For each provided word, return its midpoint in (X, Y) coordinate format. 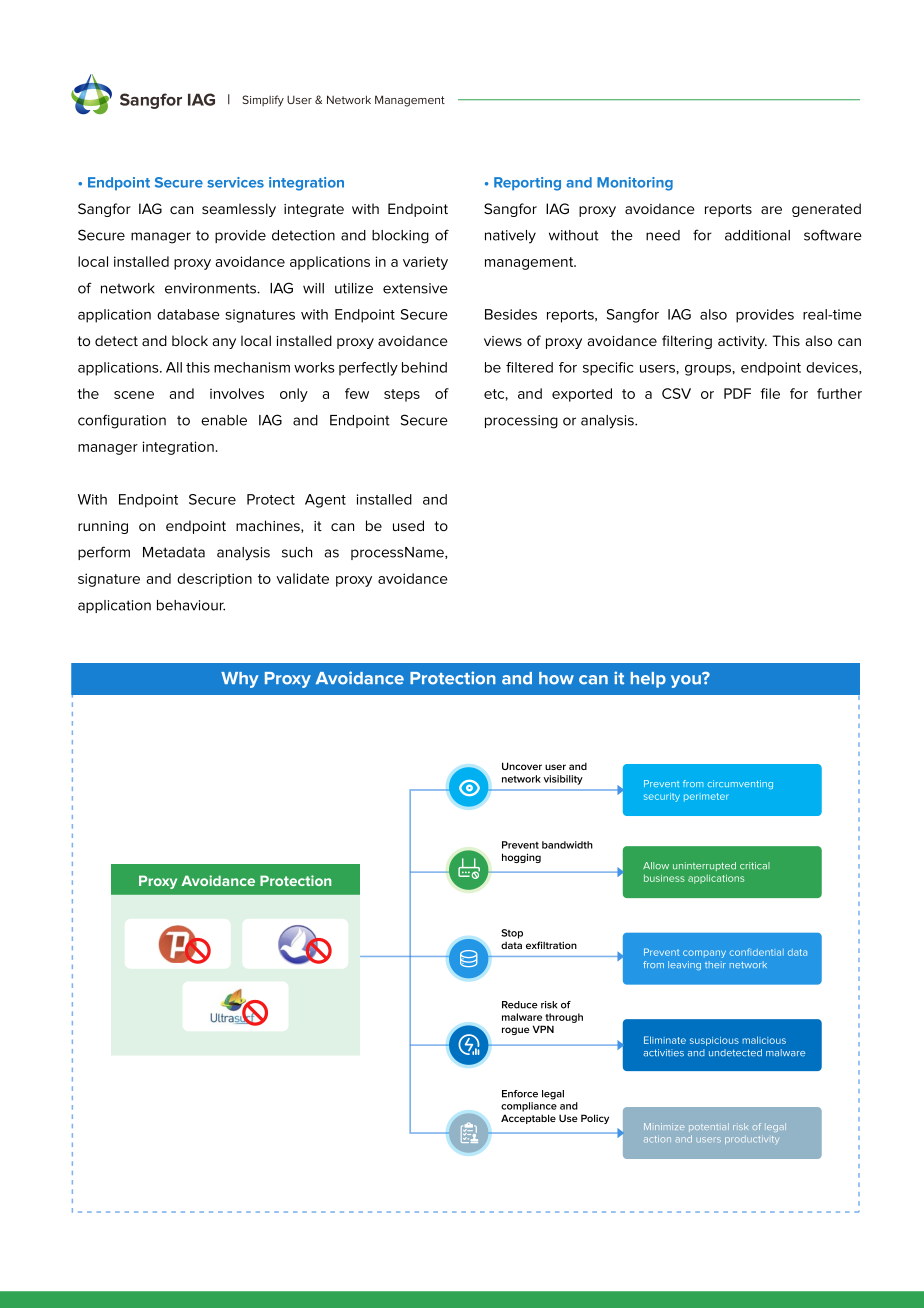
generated (826, 210)
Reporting (527, 184)
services (235, 182)
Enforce (520, 1094)
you (687, 680)
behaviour (191, 605)
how (556, 678)
